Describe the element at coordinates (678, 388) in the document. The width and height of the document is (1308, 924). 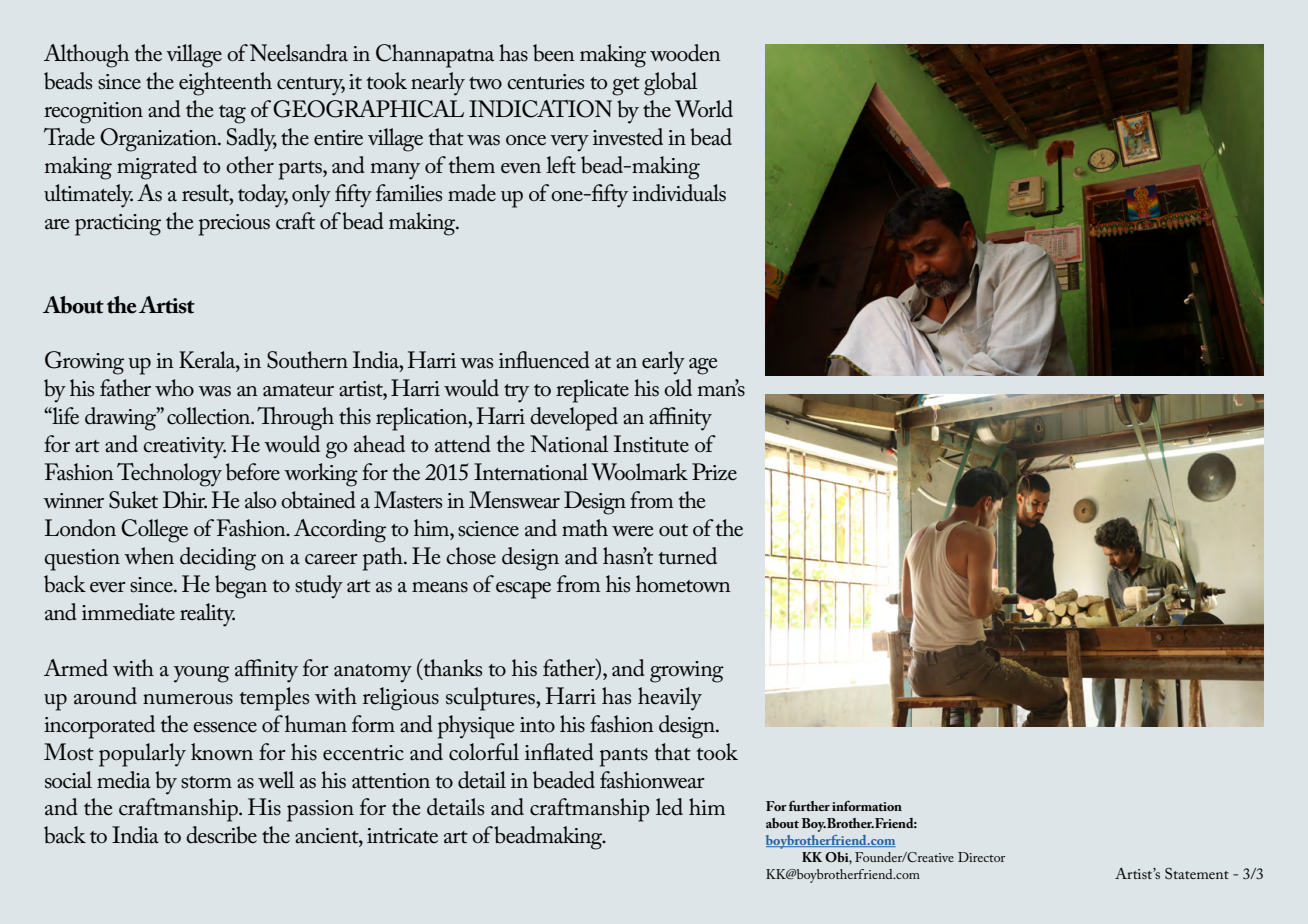
I see `old` at that location.
